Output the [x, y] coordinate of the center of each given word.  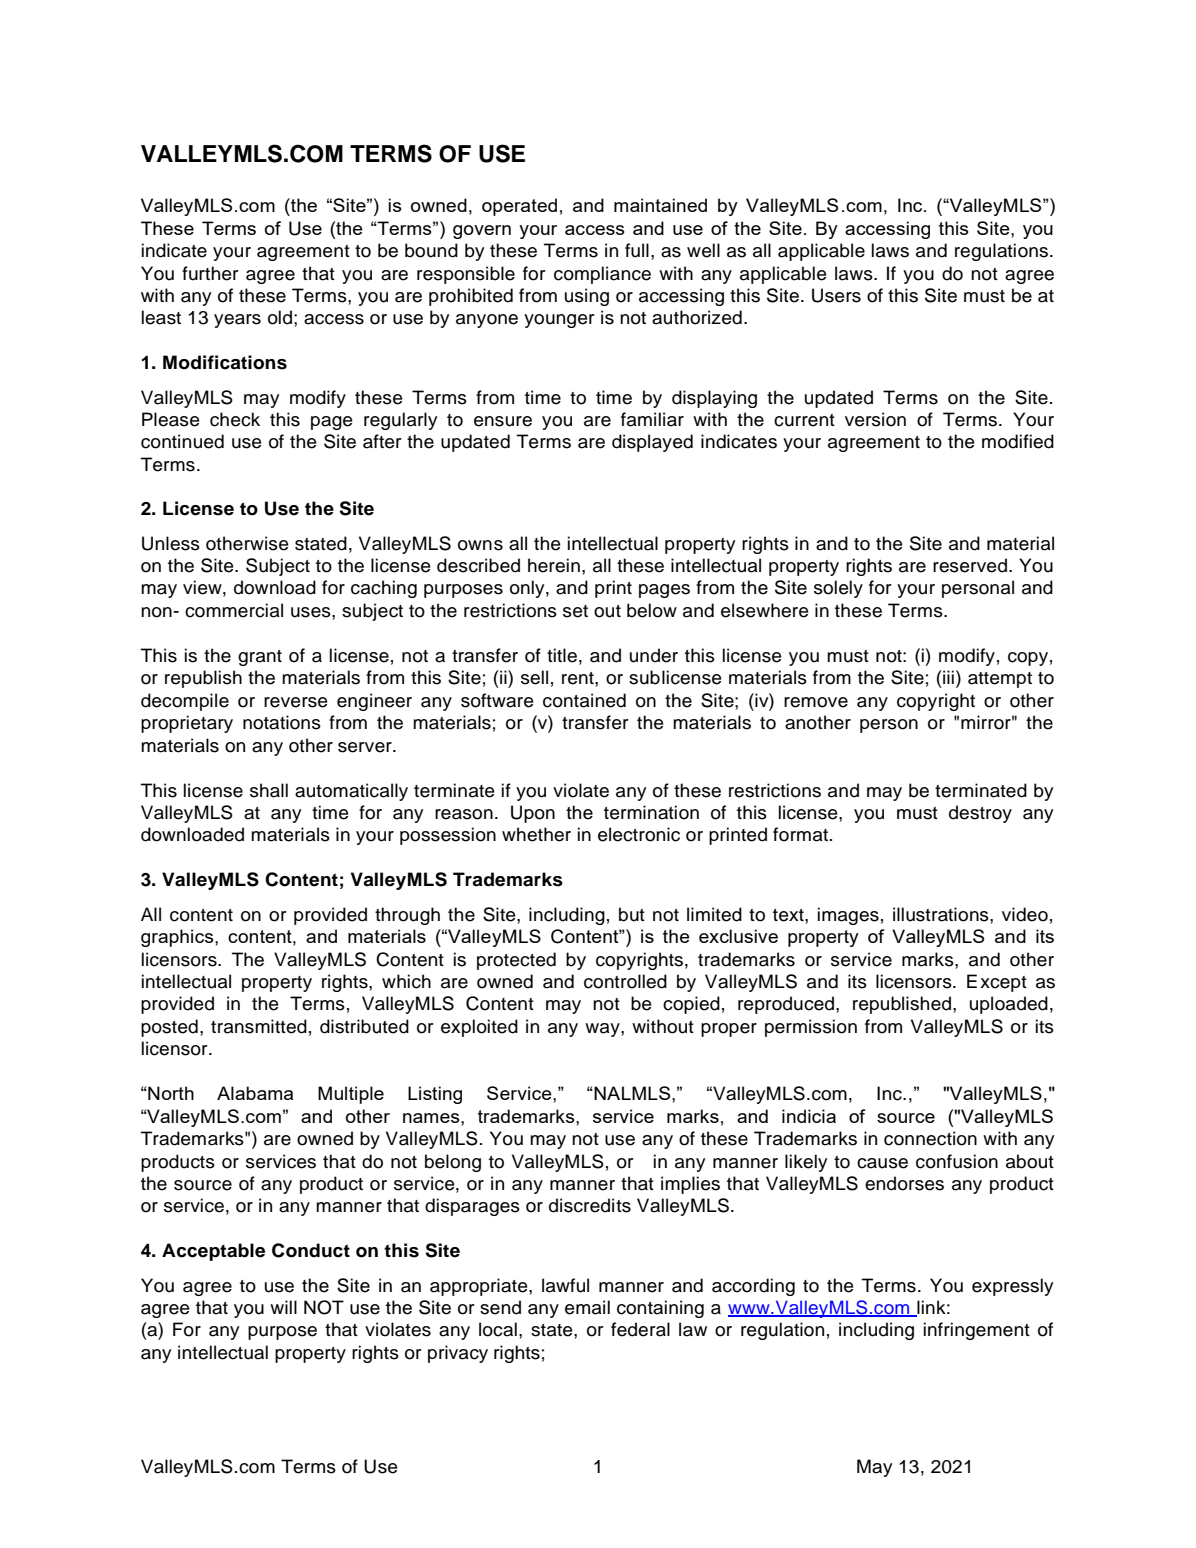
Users [836, 295]
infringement [977, 1331]
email [587, 1307]
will [283, 1307]
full [637, 250]
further [210, 273]
